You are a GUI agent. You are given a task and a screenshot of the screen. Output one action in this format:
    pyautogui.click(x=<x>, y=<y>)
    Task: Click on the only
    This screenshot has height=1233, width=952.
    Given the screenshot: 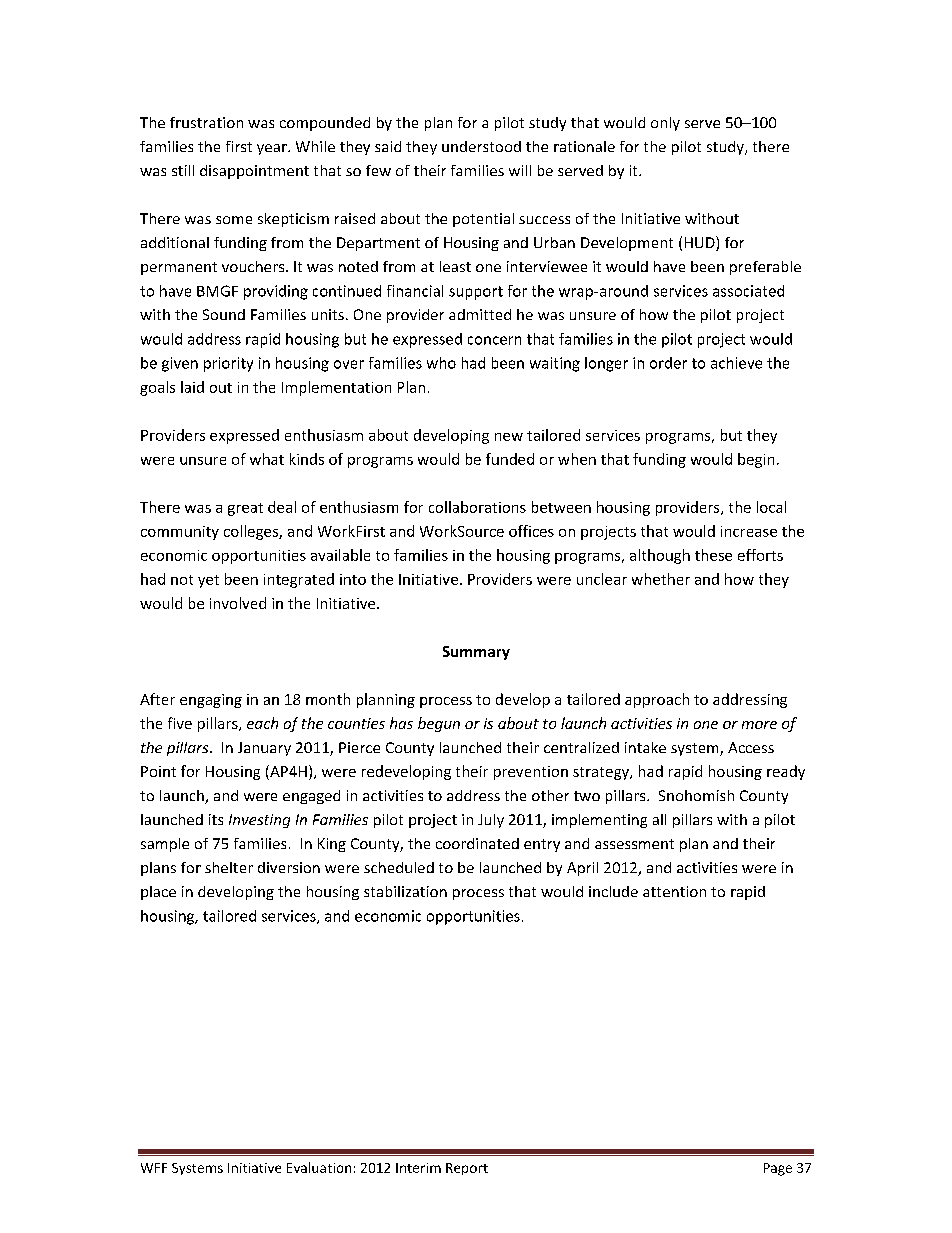 What is the action you would take?
    pyautogui.click(x=665, y=124)
